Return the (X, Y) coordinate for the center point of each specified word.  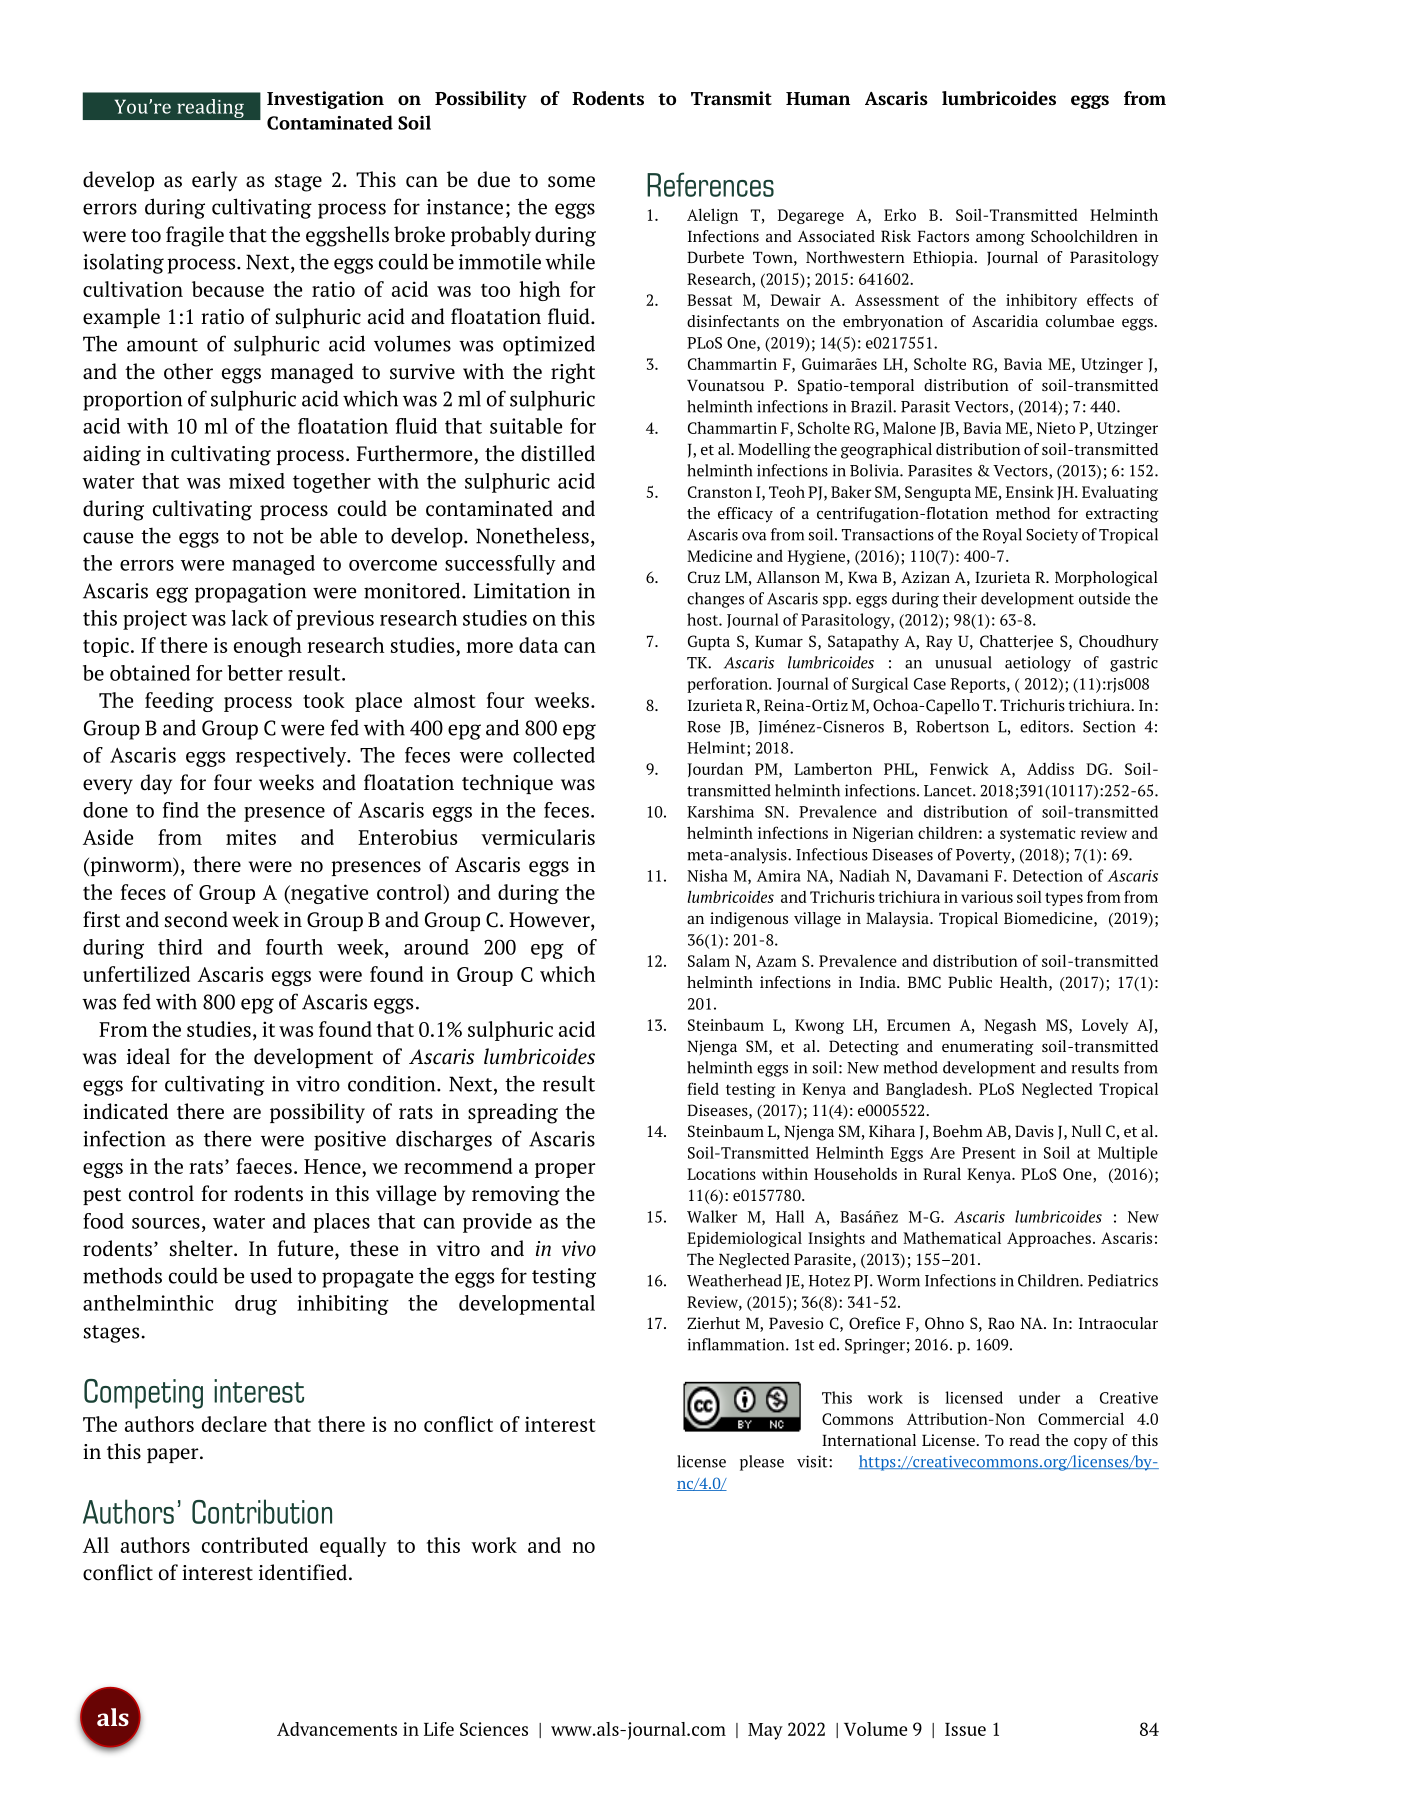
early (214, 181)
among (1000, 240)
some (571, 182)
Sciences (494, 1729)
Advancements (337, 1729)
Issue (965, 1729)
